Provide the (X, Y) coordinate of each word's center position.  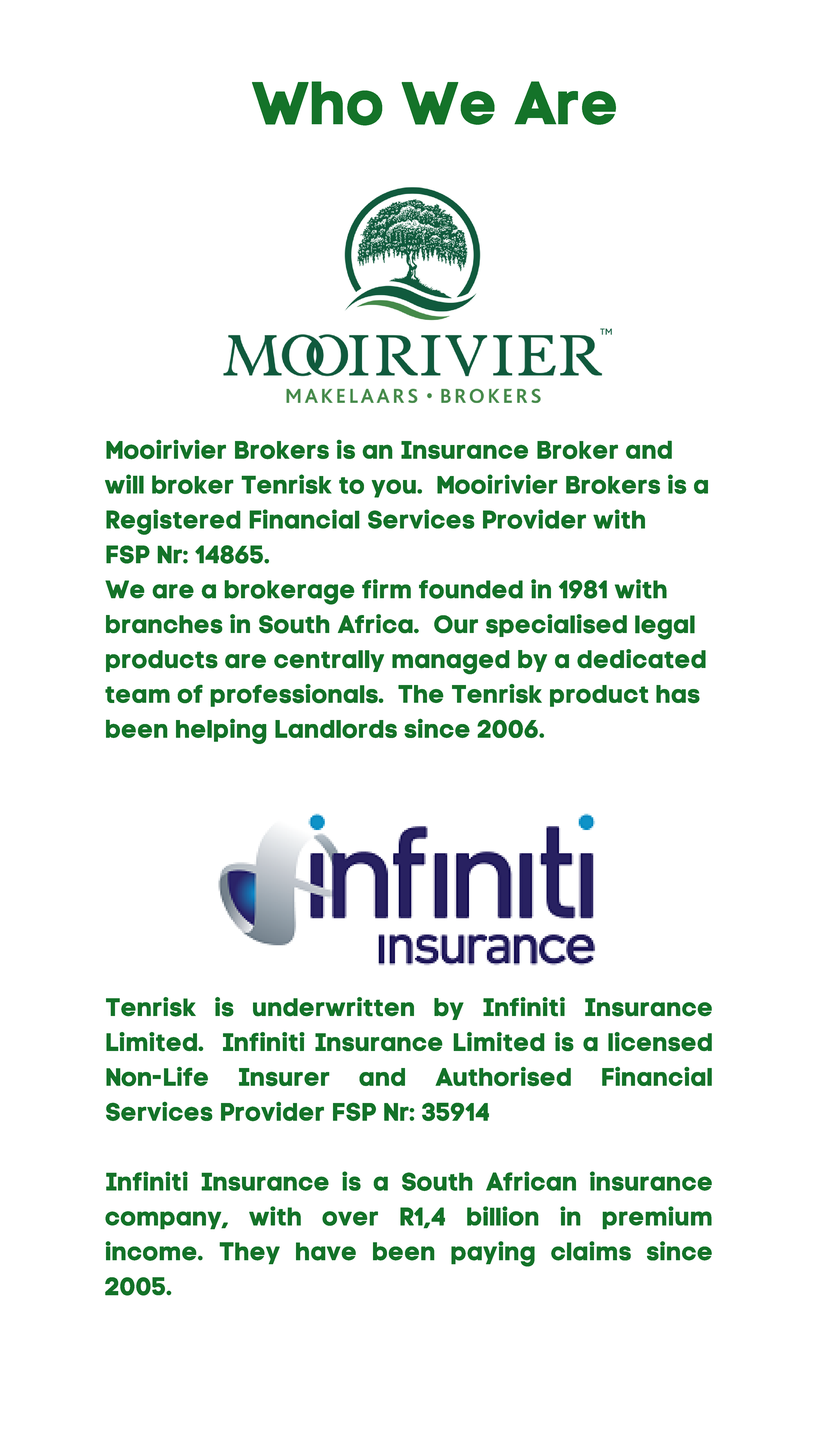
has (678, 694)
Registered (173, 522)
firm (386, 589)
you (394, 488)
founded (471, 589)
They (249, 1253)
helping (221, 731)
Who (317, 103)
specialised (556, 625)
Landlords (336, 729)
